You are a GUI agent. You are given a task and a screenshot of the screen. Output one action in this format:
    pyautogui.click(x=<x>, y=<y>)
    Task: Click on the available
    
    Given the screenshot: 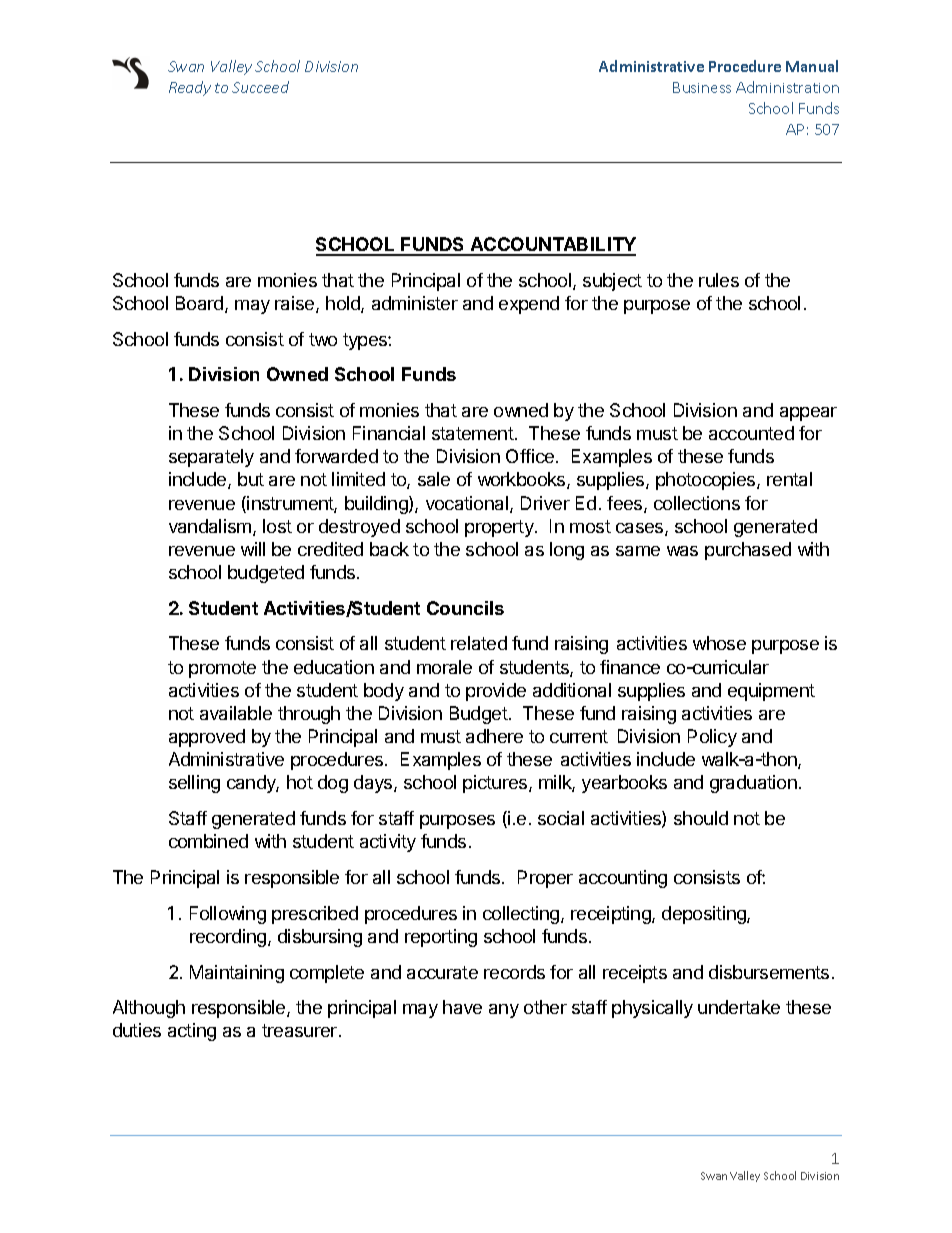 What is the action you would take?
    pyautogui.click(x=236, y=713)
